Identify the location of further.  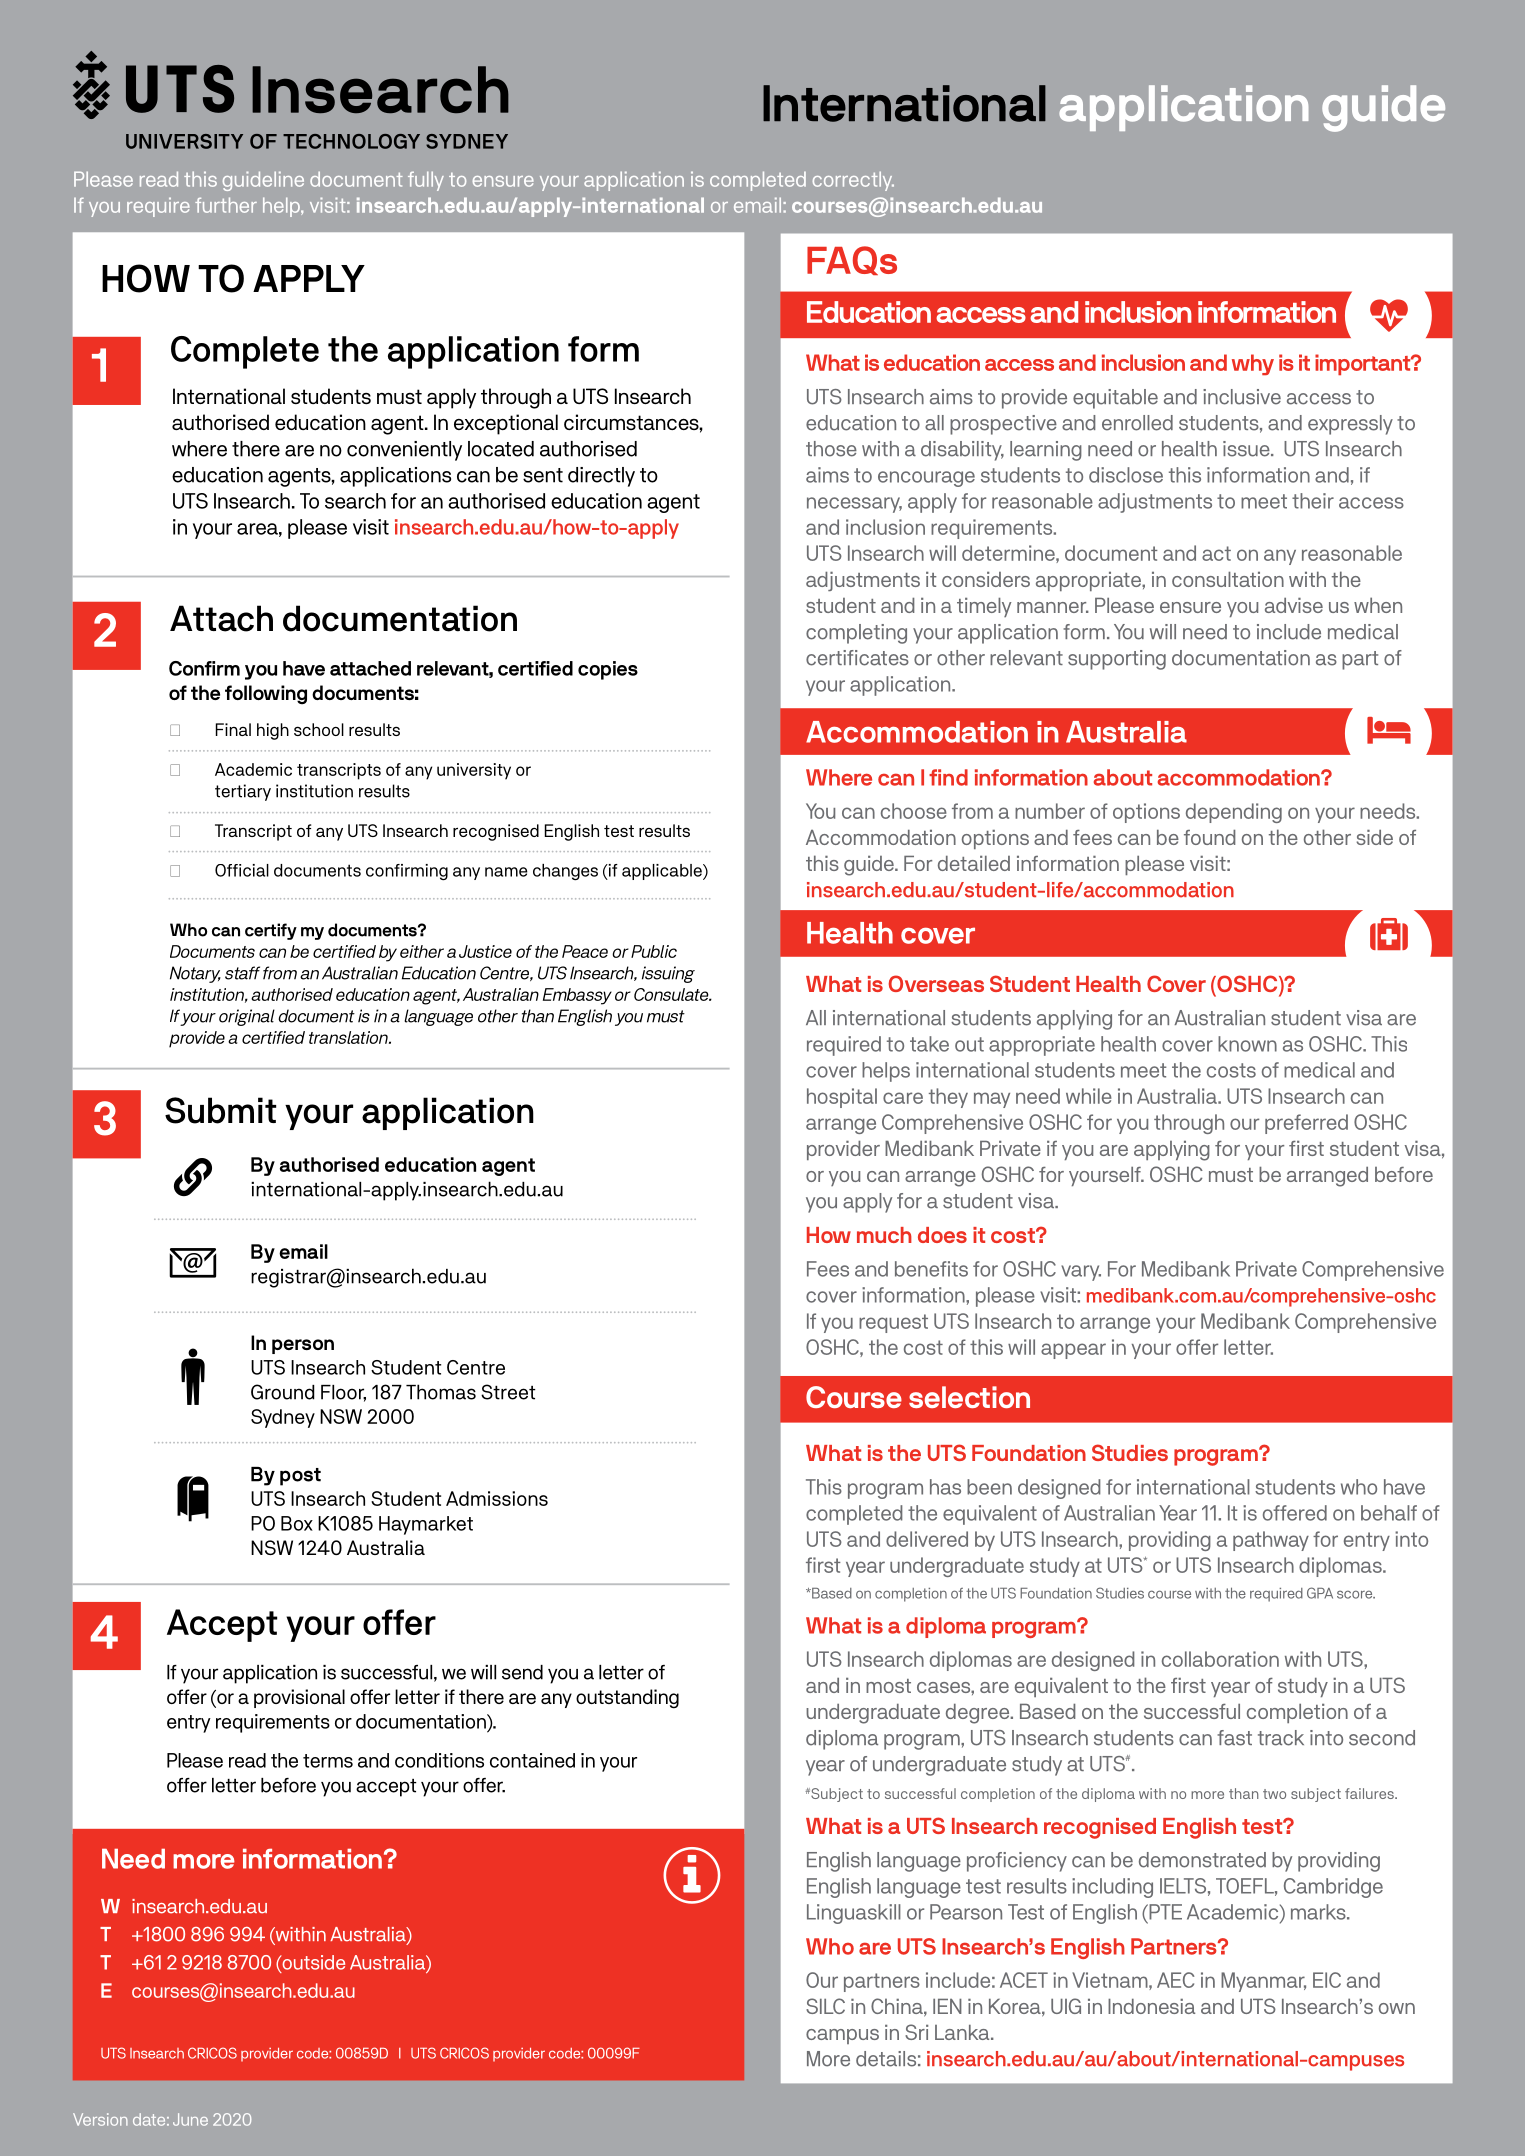
(226, 205).
